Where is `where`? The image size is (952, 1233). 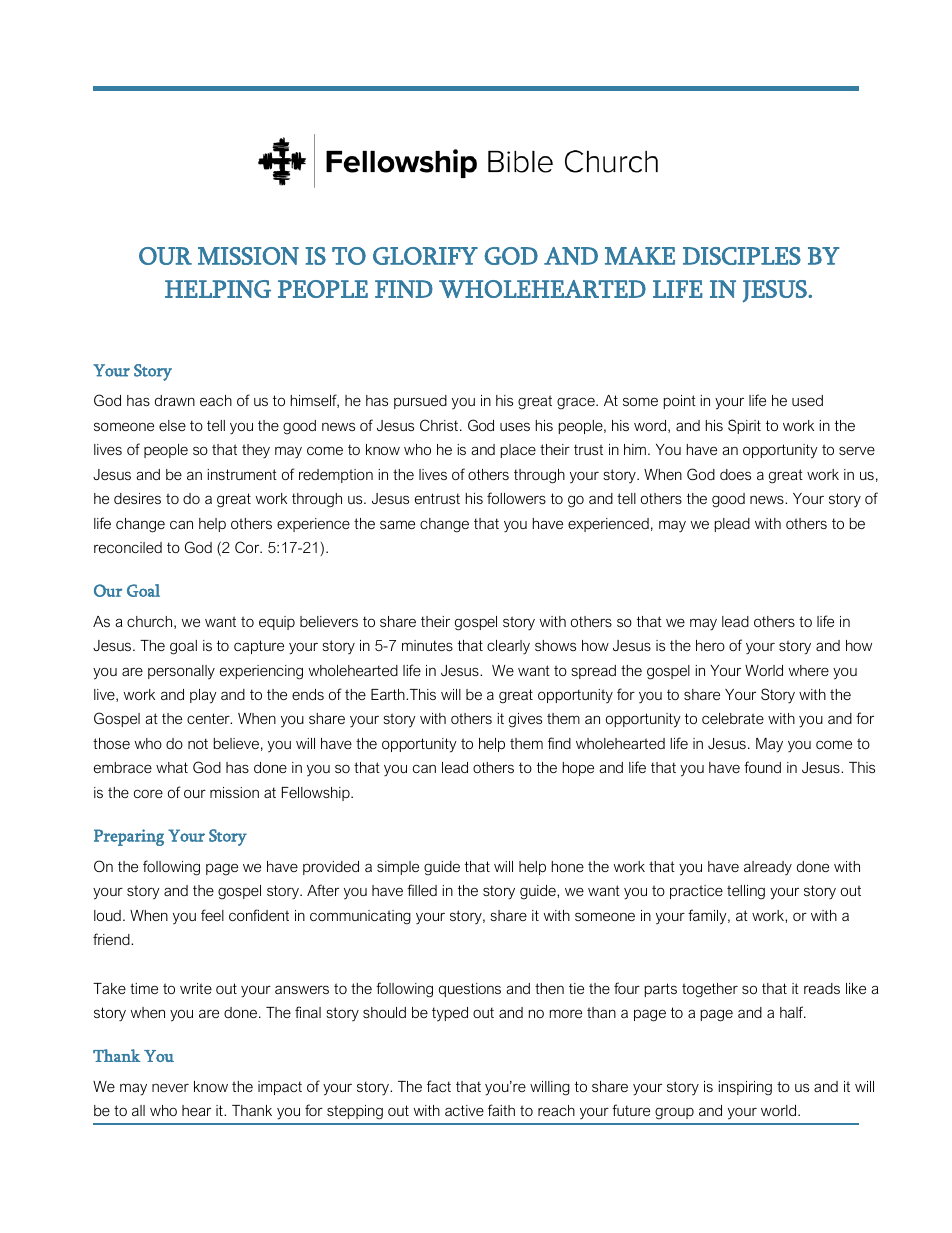
where is located at coordinates (809, 670).
